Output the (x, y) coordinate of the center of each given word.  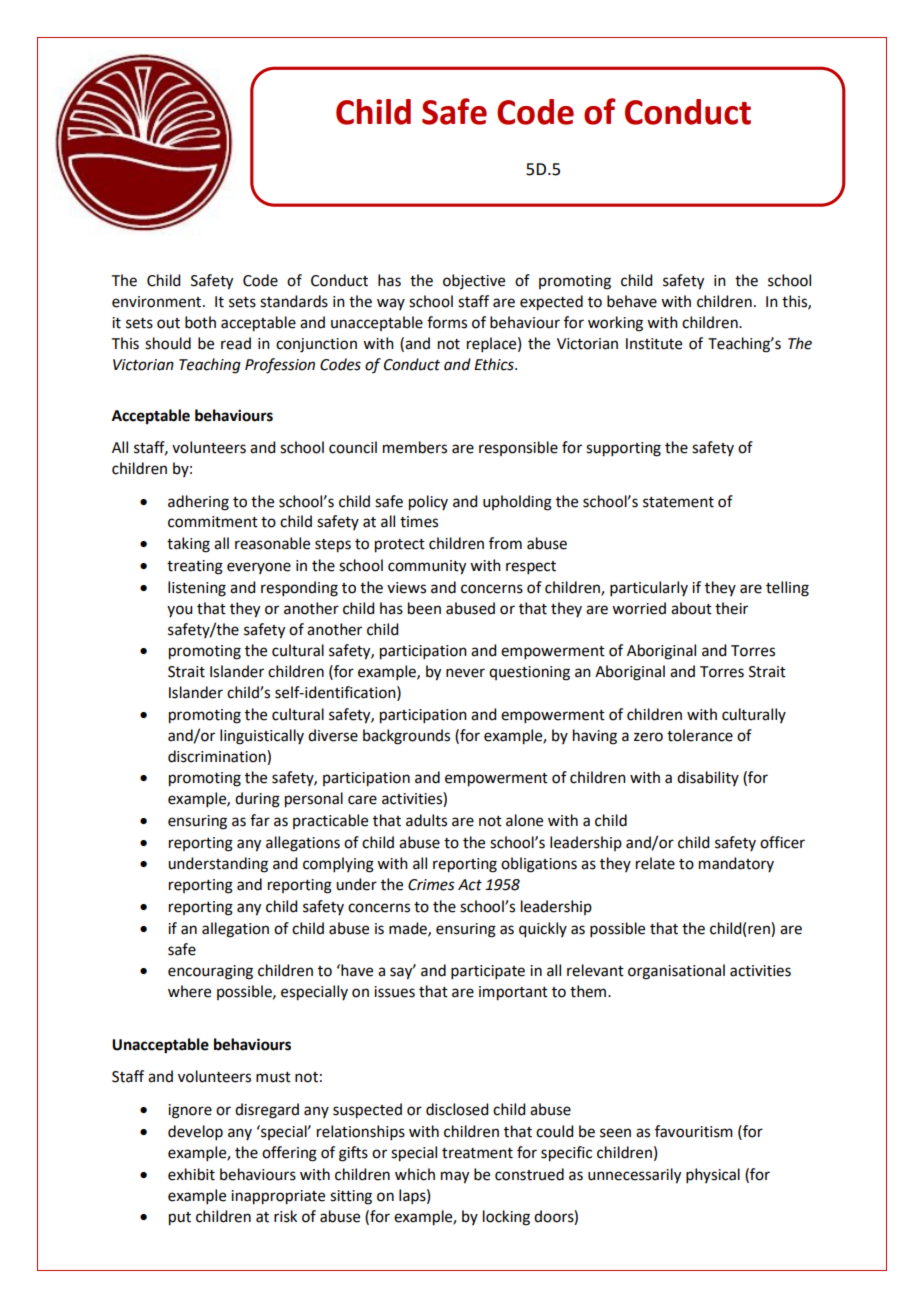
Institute (654, 344)
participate (488, 972)
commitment (213, 522)
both (200, 322)
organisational (676, 972)
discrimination (218, 756)
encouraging (210, 972)
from (505, 543)
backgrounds (406, 737)
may (455, 1177)
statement (678, 502)
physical (713, 1175)
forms (447, 322)
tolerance (700, 735)
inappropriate (278, 1197)
